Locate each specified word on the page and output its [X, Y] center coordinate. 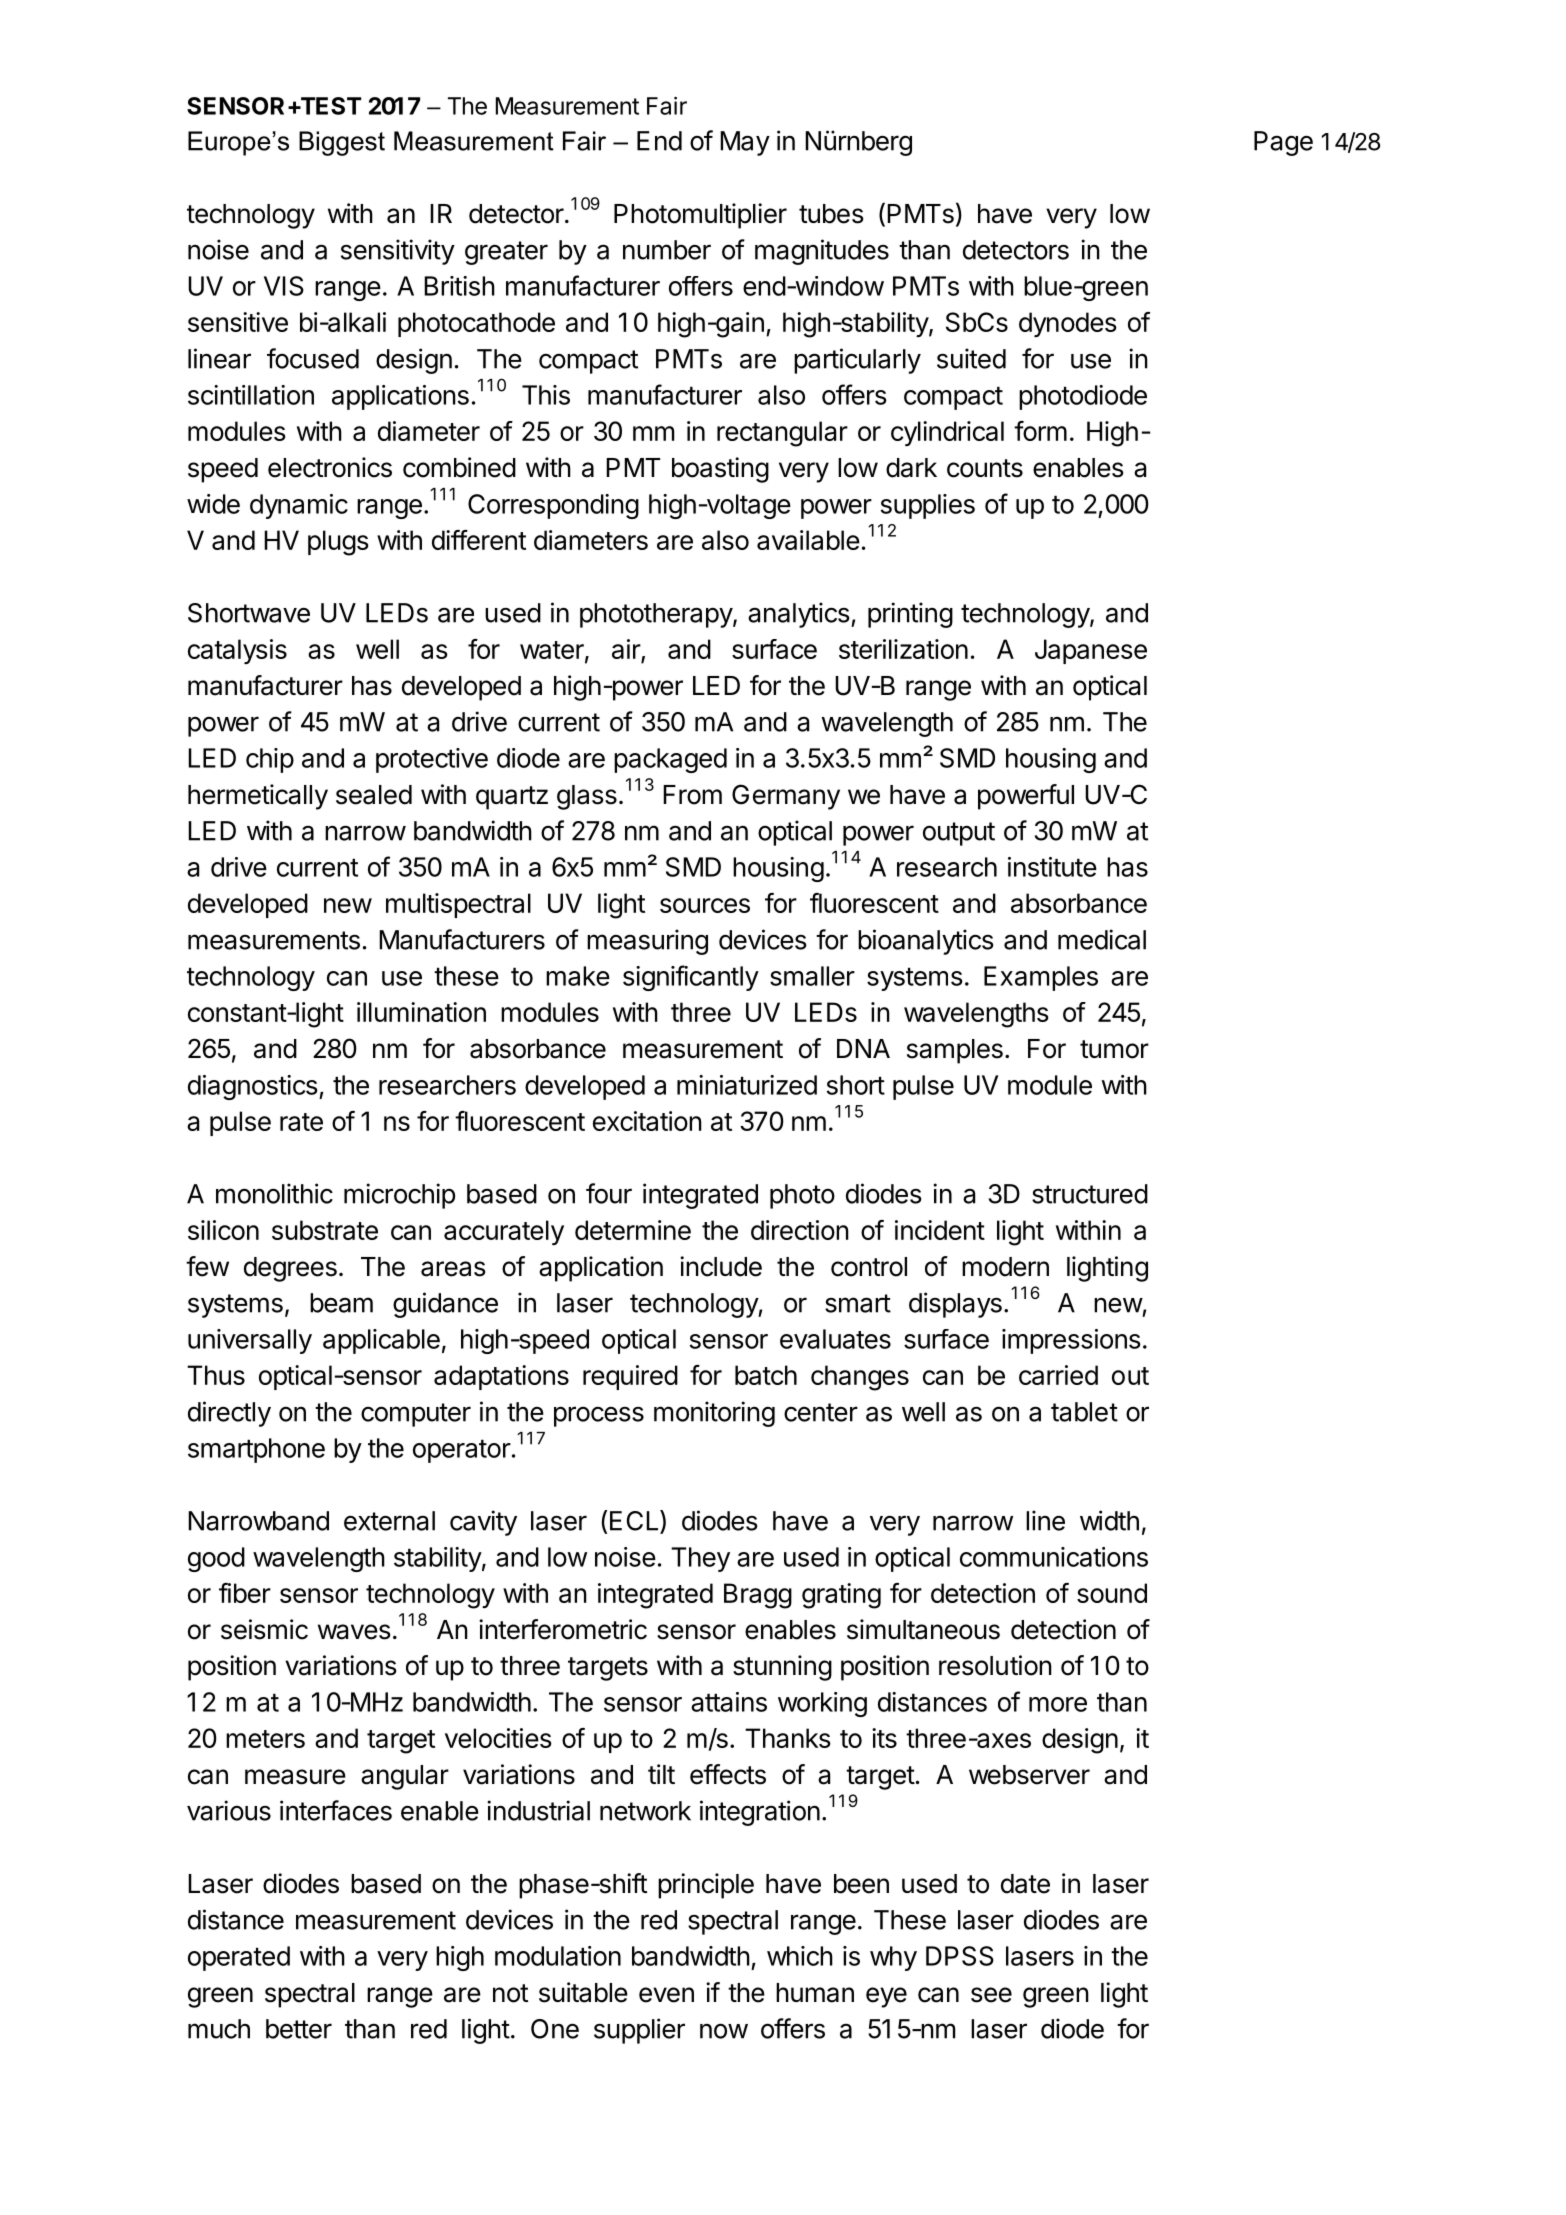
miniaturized [747, 1085]
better [299, 2029]
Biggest [342, 143]
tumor [1114, 1049]
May [745, 143]
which [800, 1956]
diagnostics [253, 1087]
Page [1283, 143]
